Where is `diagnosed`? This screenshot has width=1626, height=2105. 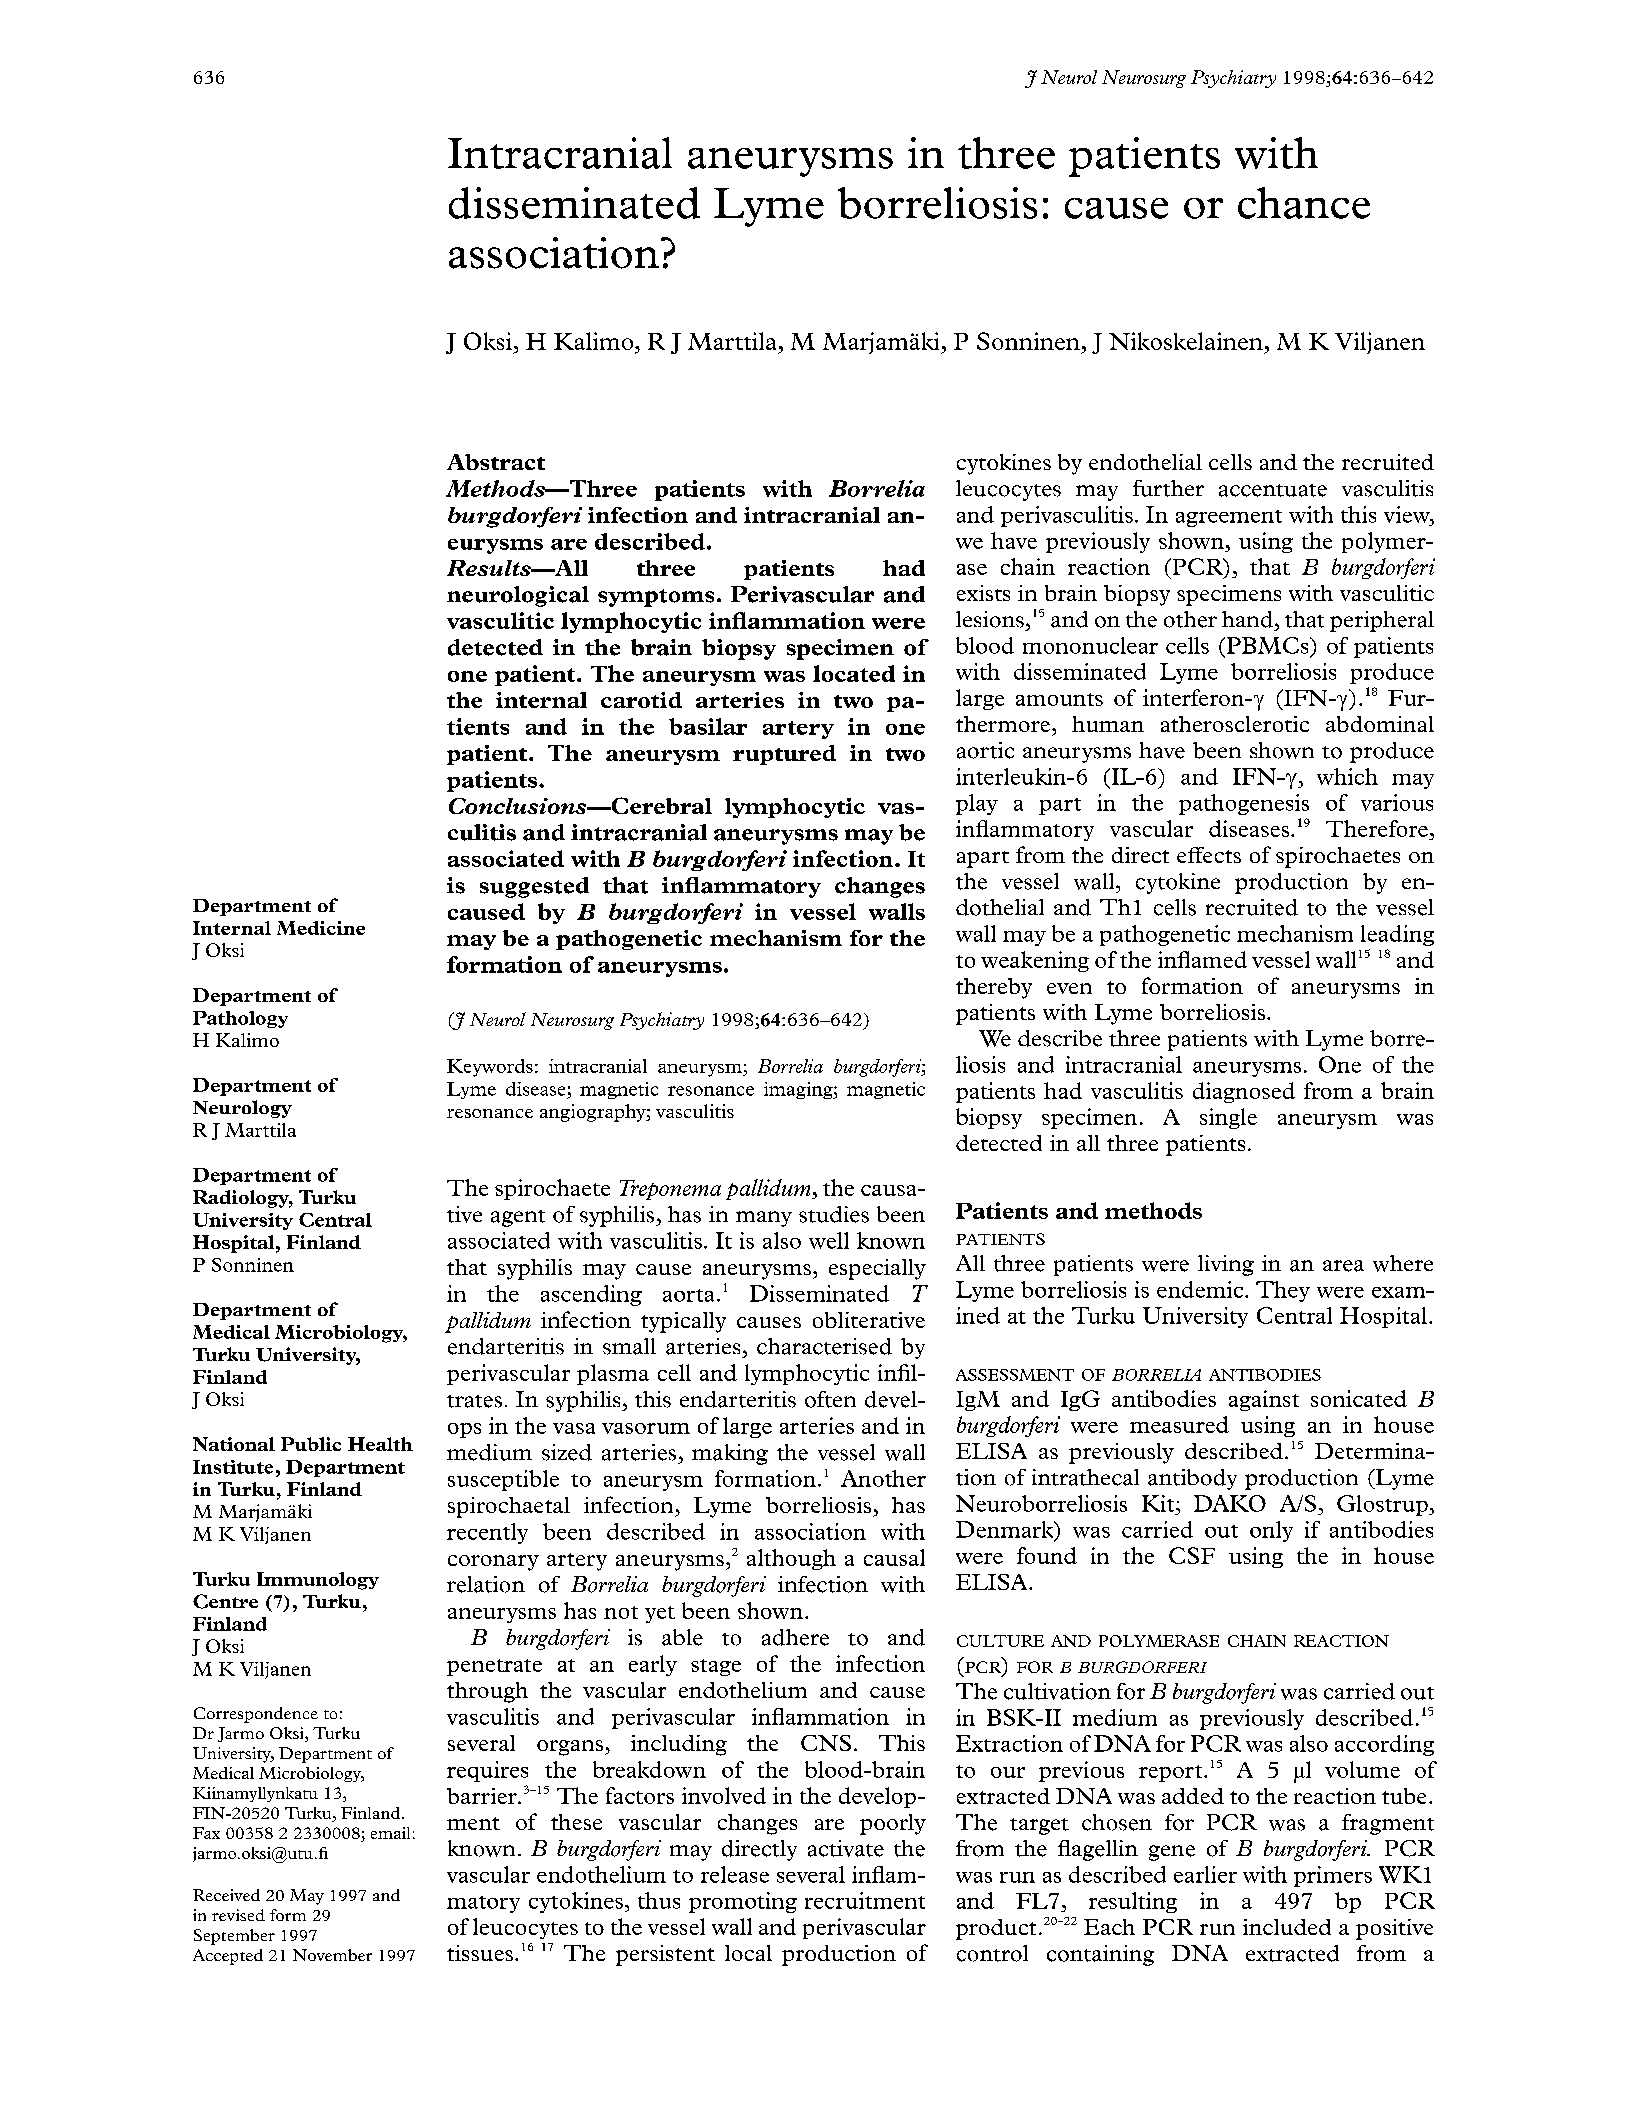
diagnosed is located at coordinates (1244, 1092).
